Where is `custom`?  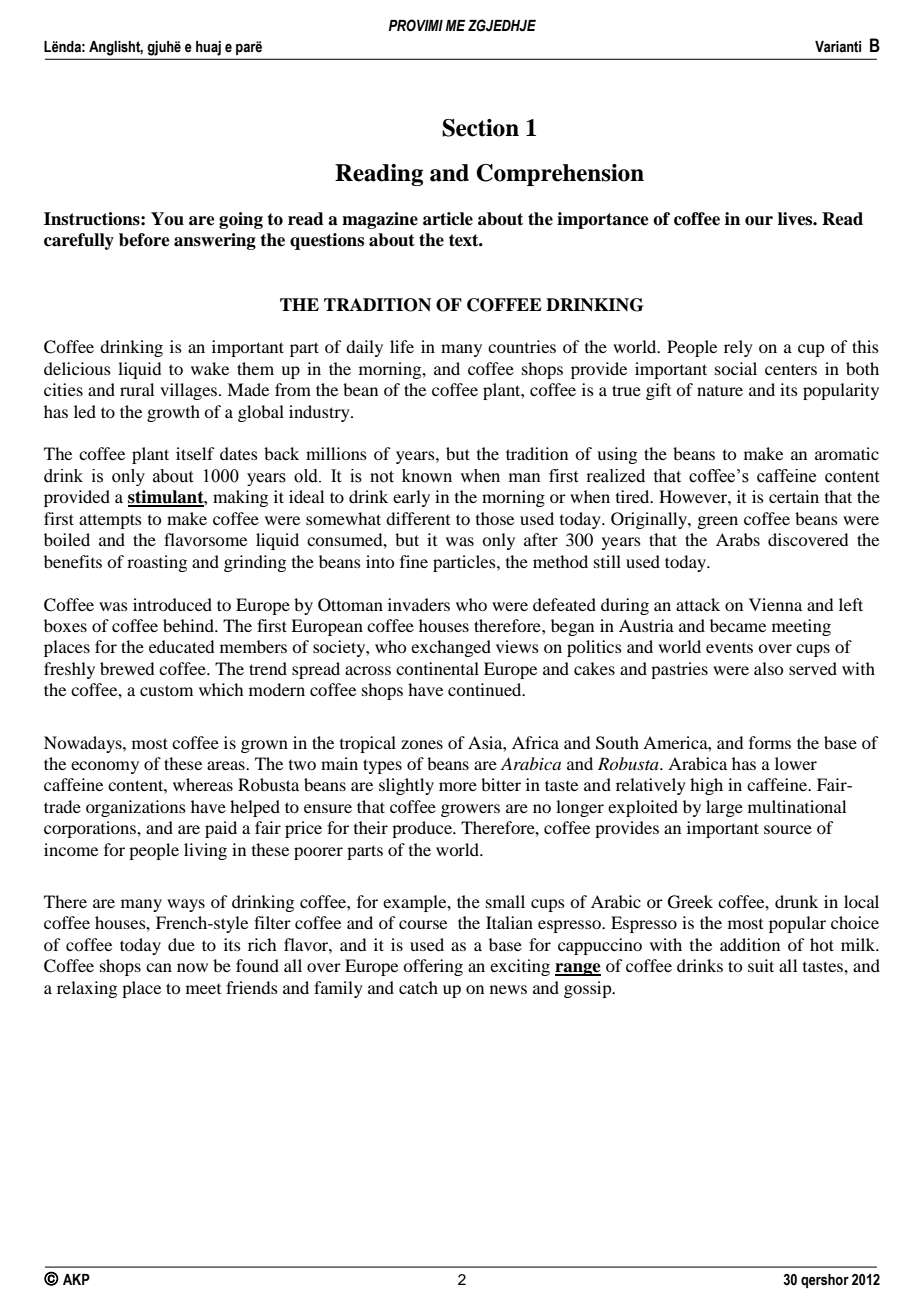
custom is located at coordinates (166, 690).
